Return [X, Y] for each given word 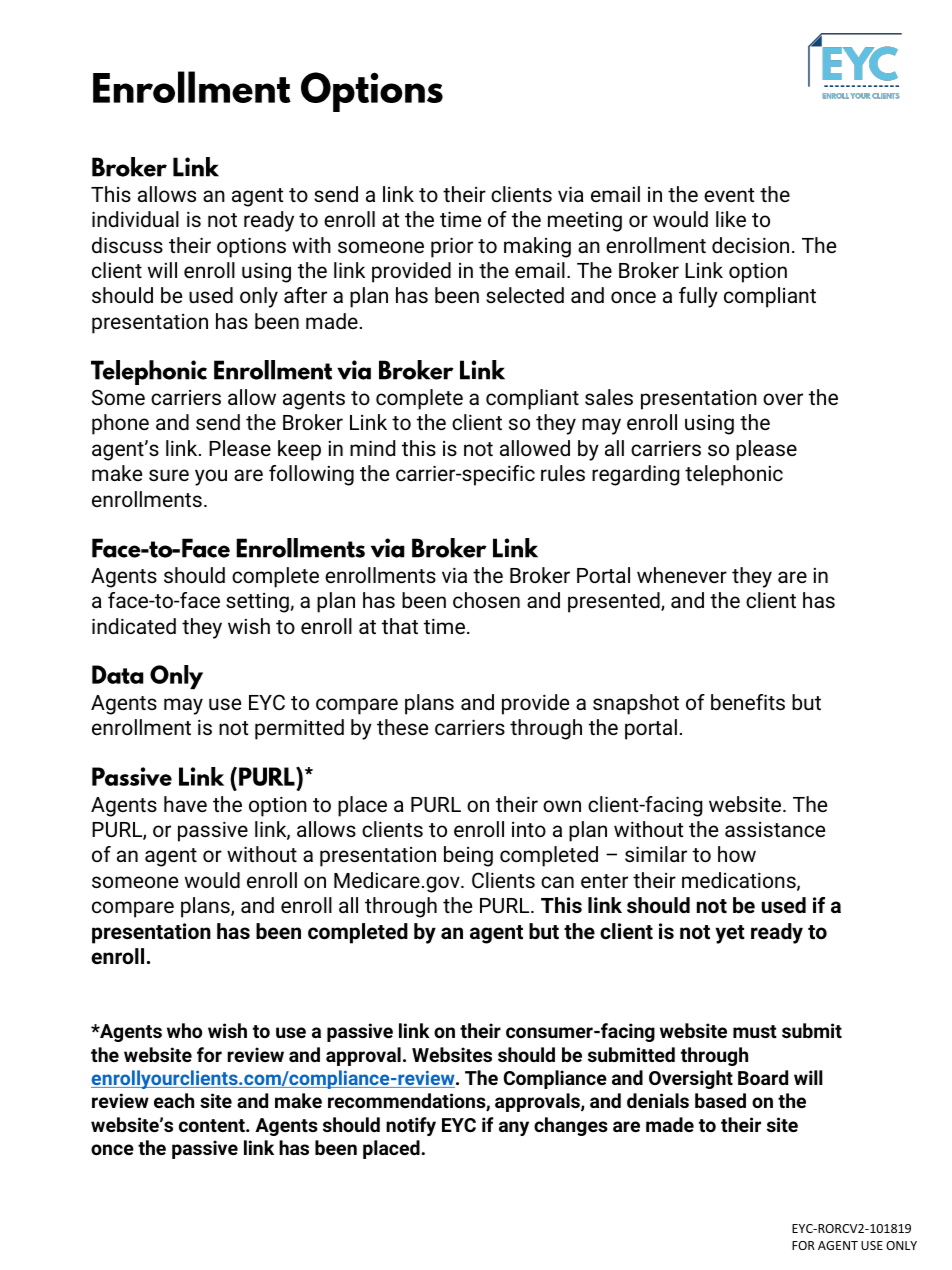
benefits [748, 702]
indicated [134, 626]
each [174, 1100]
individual [135, 219]
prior [452, 247]
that [400, 626]
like [731, 219]
